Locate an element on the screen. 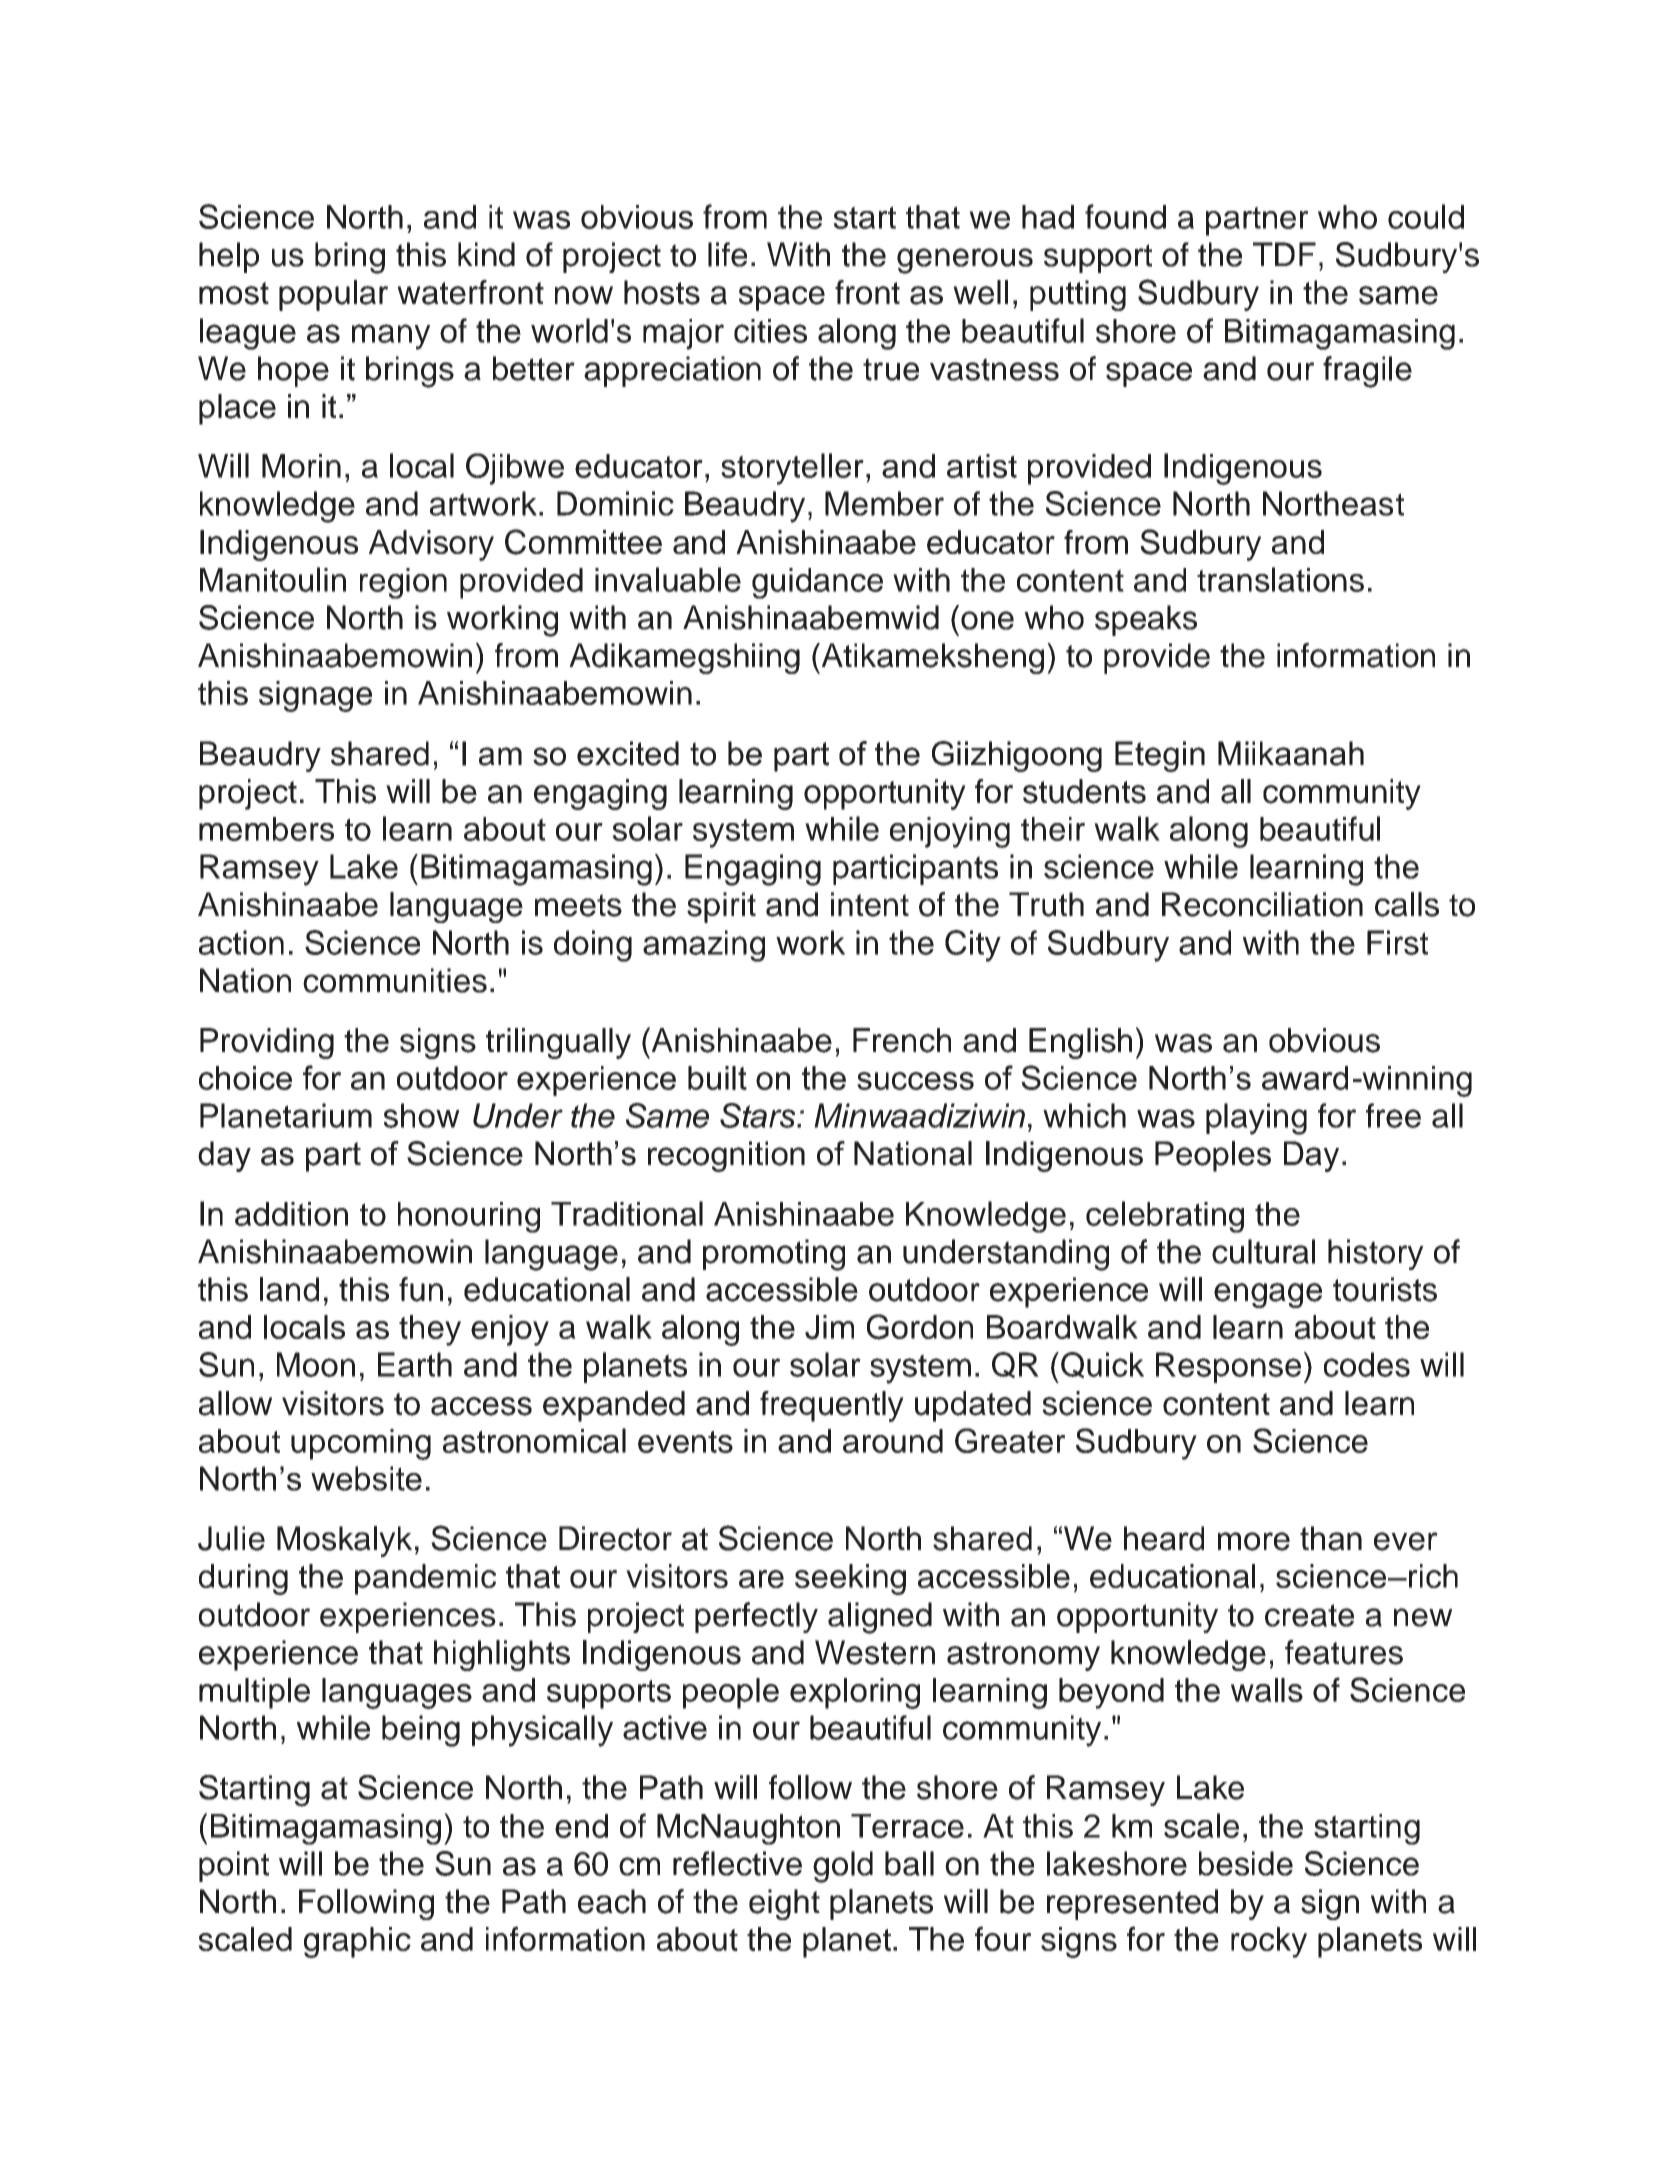 The image size is (1679, 2173). around is located at coordinates (893, 1441).
